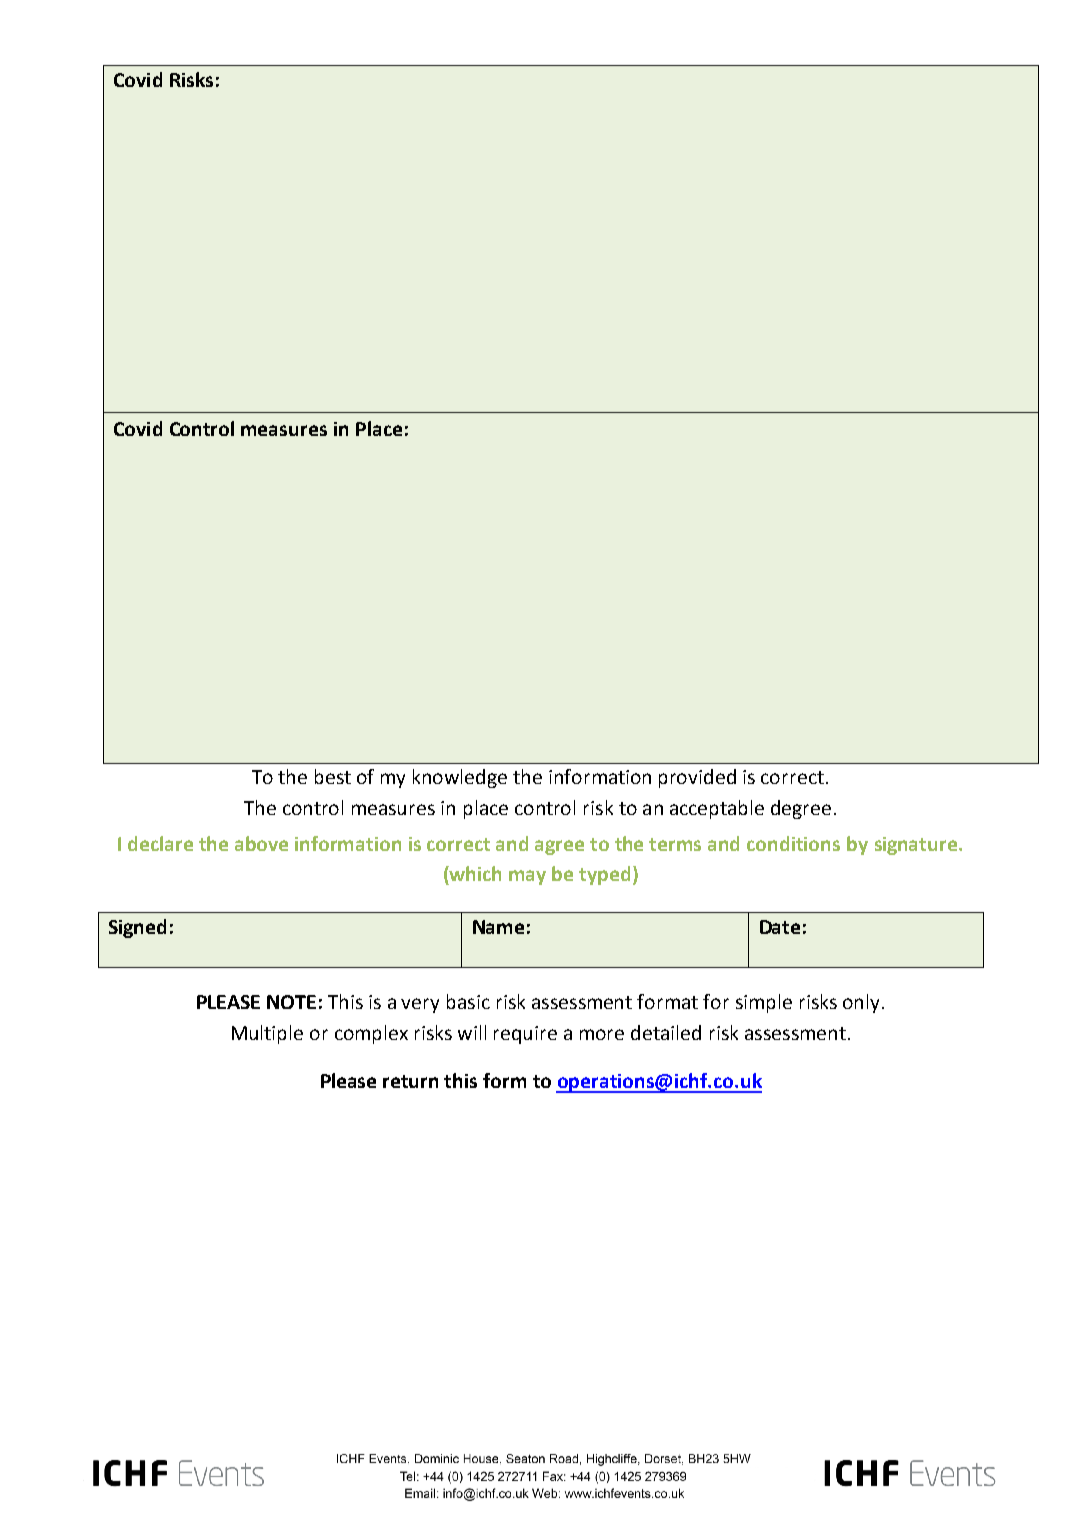 This screenshot has width=1081, height=1529. I want to click on best, so click(333, 776).
